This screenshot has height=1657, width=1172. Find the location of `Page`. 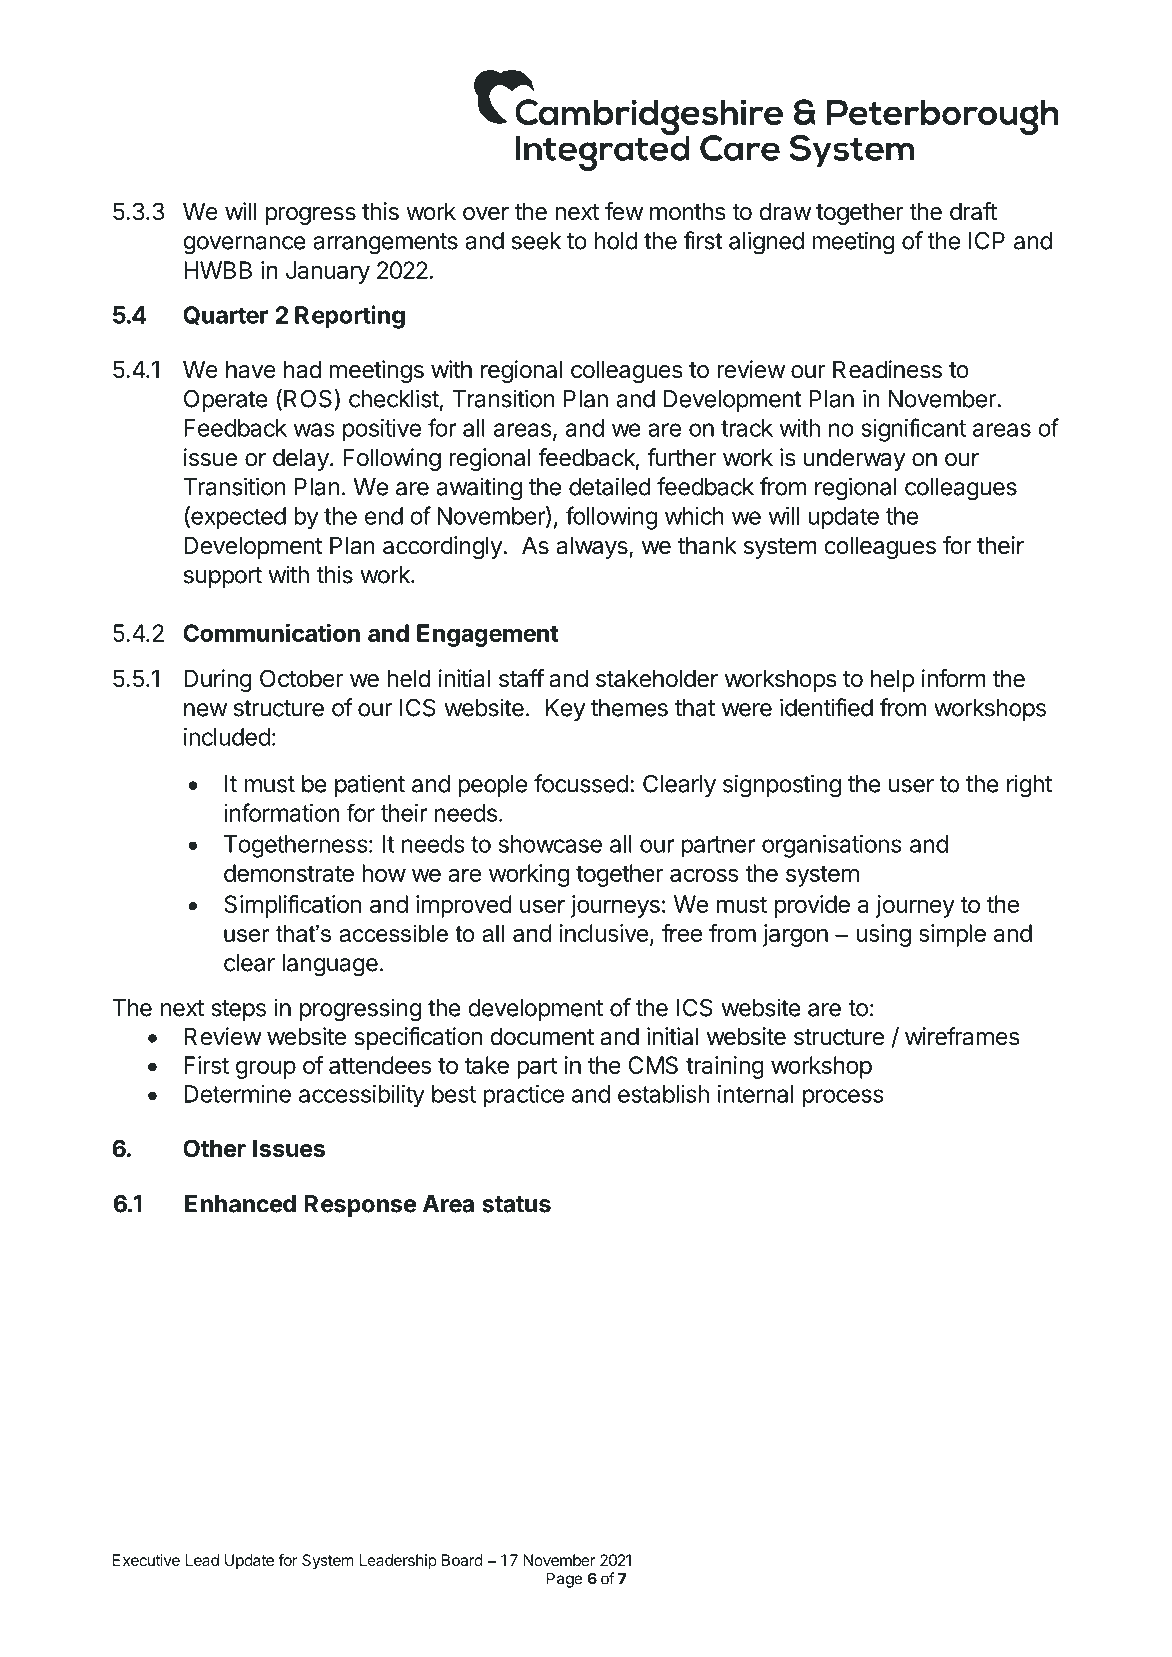

Page is located at coordinates (564, 1580).
